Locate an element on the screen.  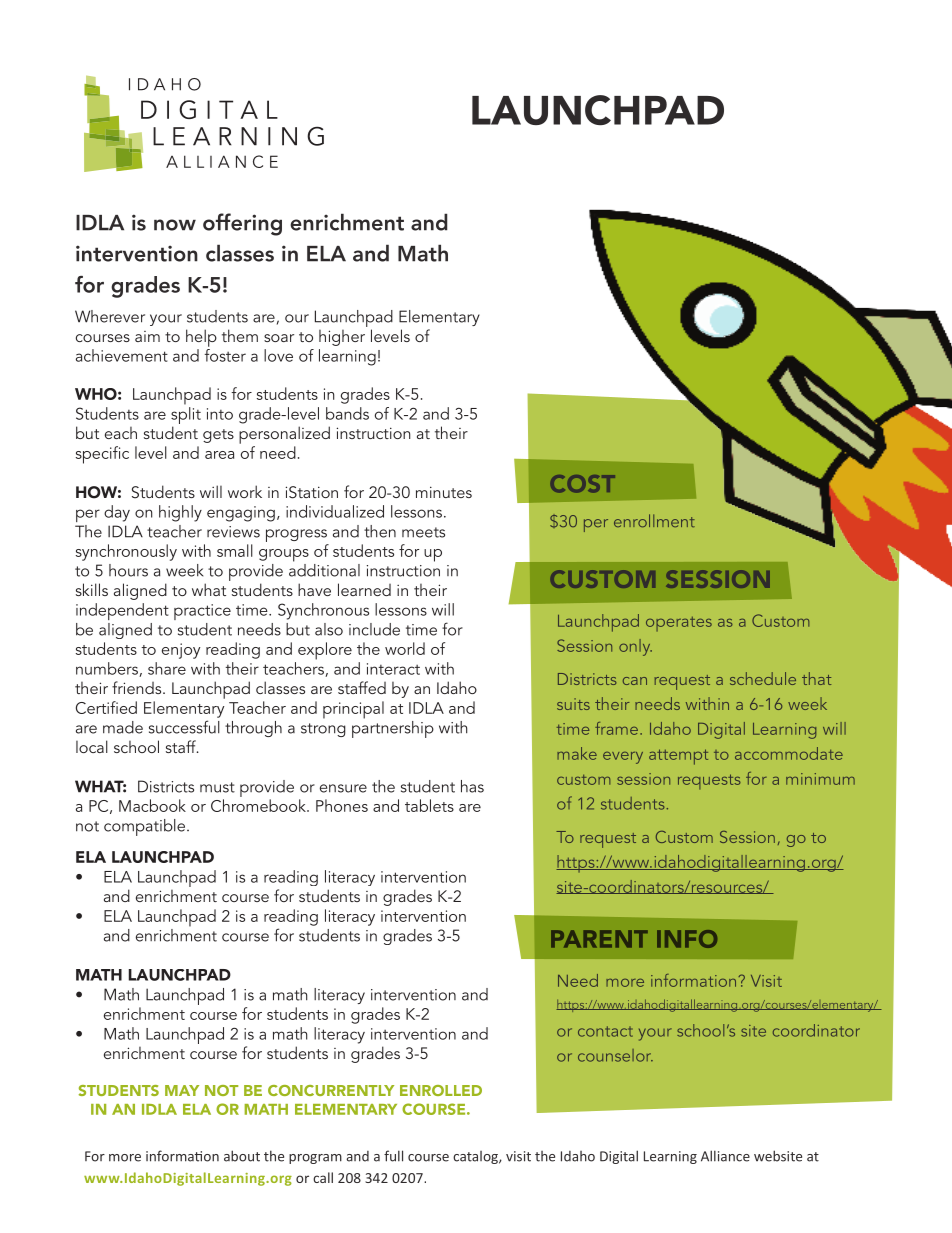
MAY is located at coordinates (182, 1090).
